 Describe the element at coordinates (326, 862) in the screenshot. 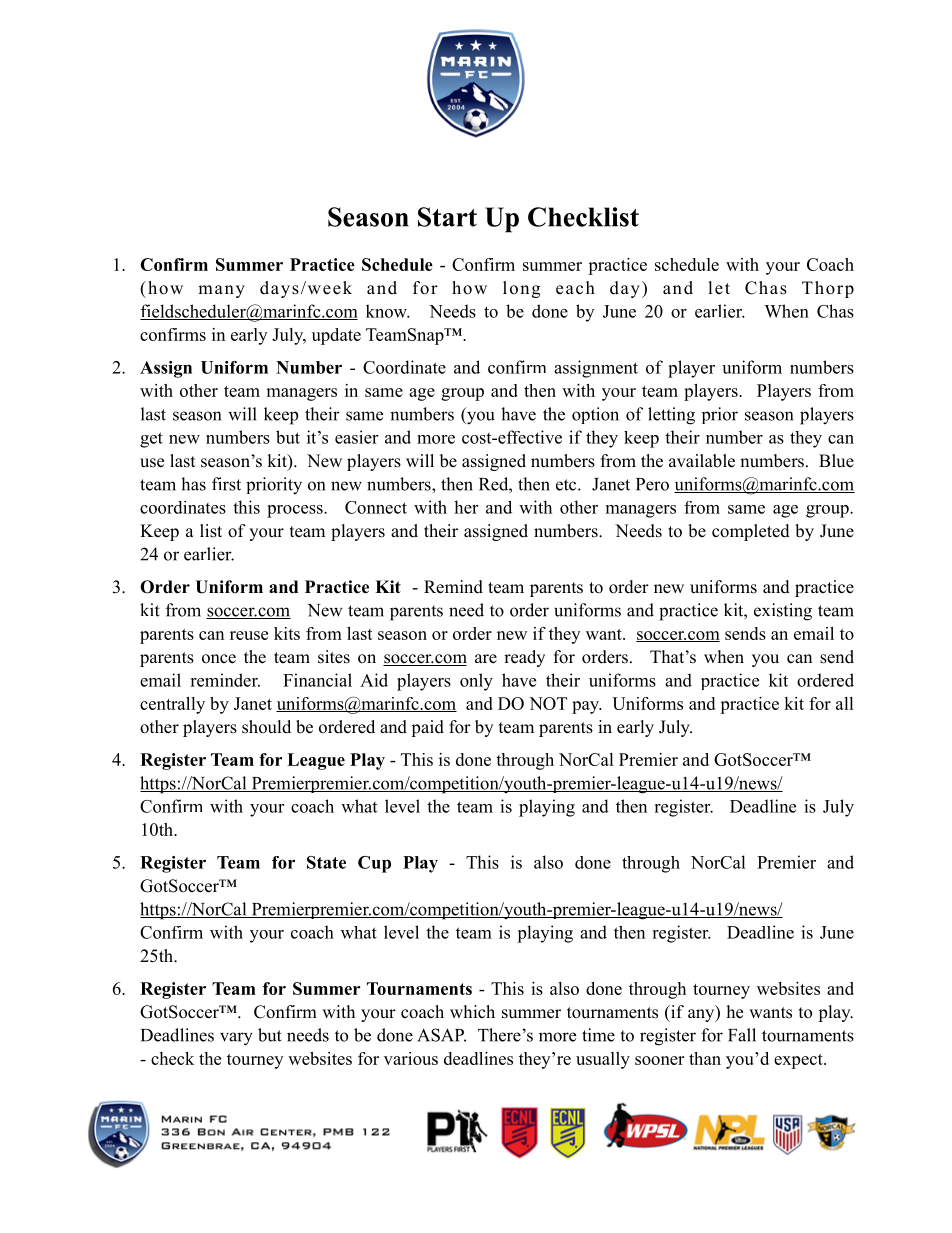

I see `State` at that location.
